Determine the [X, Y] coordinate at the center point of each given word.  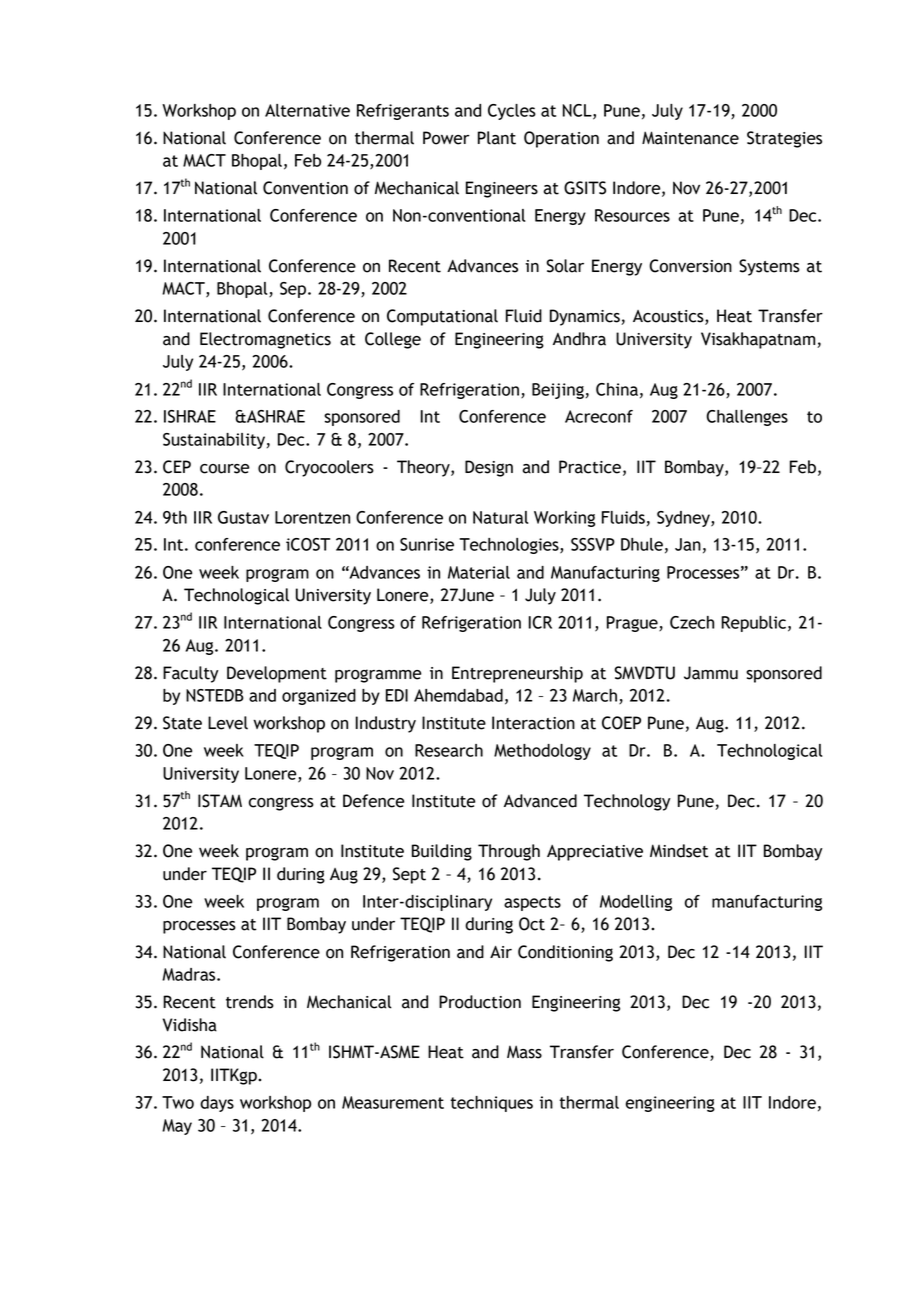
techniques [491, 1104]
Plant [497, 138]
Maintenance [690, 138]
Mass [524, 1052]
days [217, 1104]
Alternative [307, 110]
